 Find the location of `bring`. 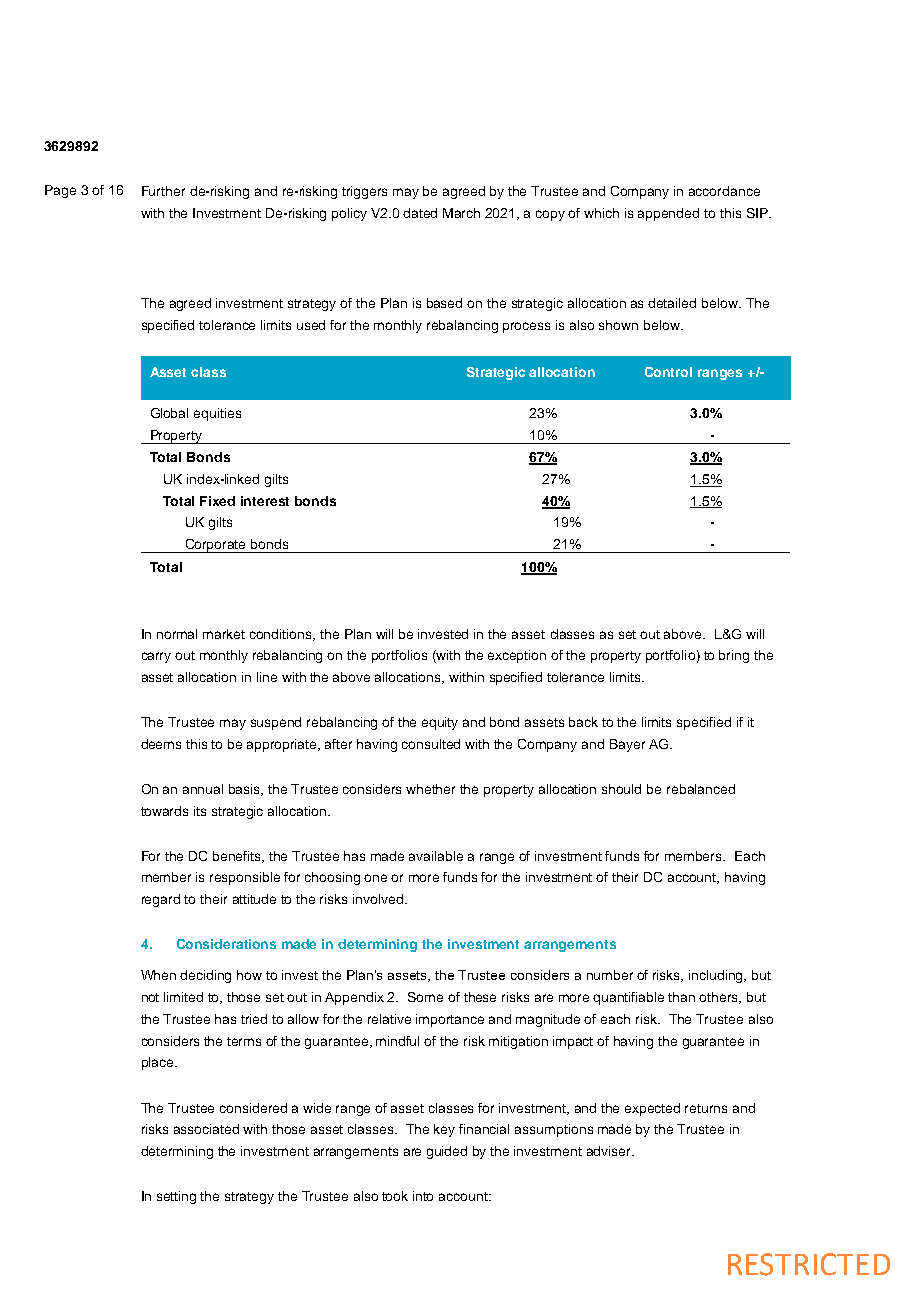

bring is located at coordinates (734, 656).
